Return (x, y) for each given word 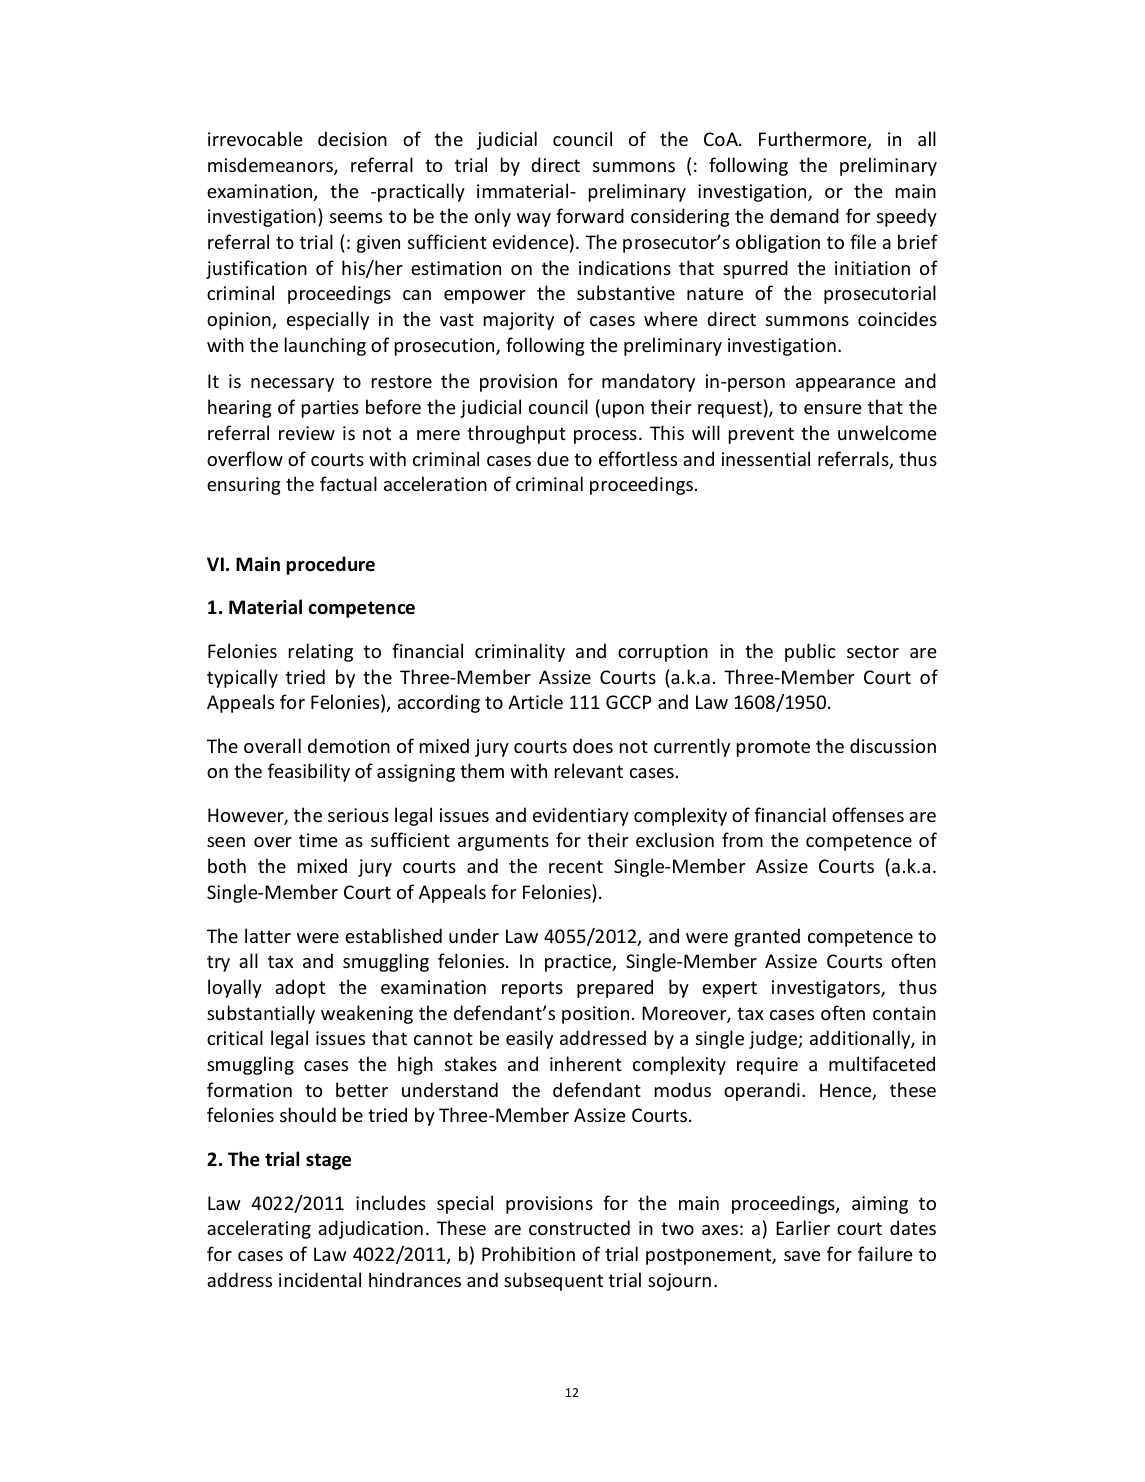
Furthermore (814, 140)
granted (767, 937)
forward (590, 215)
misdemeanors (271, 166)
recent (576, 866)
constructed (579, 1227)
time (318, 840)
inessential (766, 458)
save (802, 1256)
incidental (320, 1279)
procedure (330, 565)
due (553, 458)
